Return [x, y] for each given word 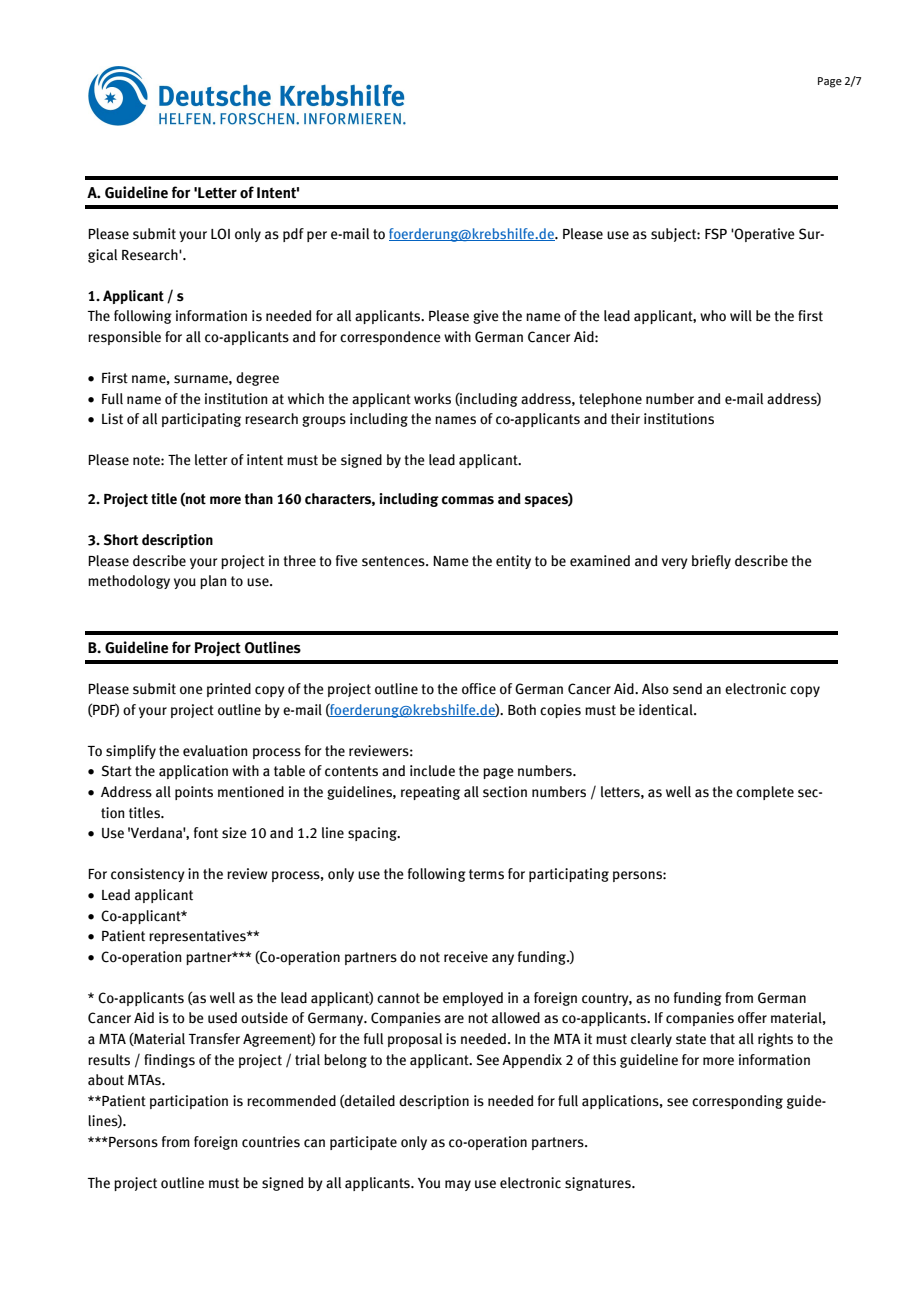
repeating [430, 793]
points [194, 793]
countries [271, 1142]
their [625, 419]
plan [213, 582]
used [222, 1018]
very [675, 563]
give [486, 317]
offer [752, 1018]
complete [765, 793]
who [713, 316]
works [432, 399]
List [112, 419]
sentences [394, 561]
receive [466, 957]
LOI [220, 234]
